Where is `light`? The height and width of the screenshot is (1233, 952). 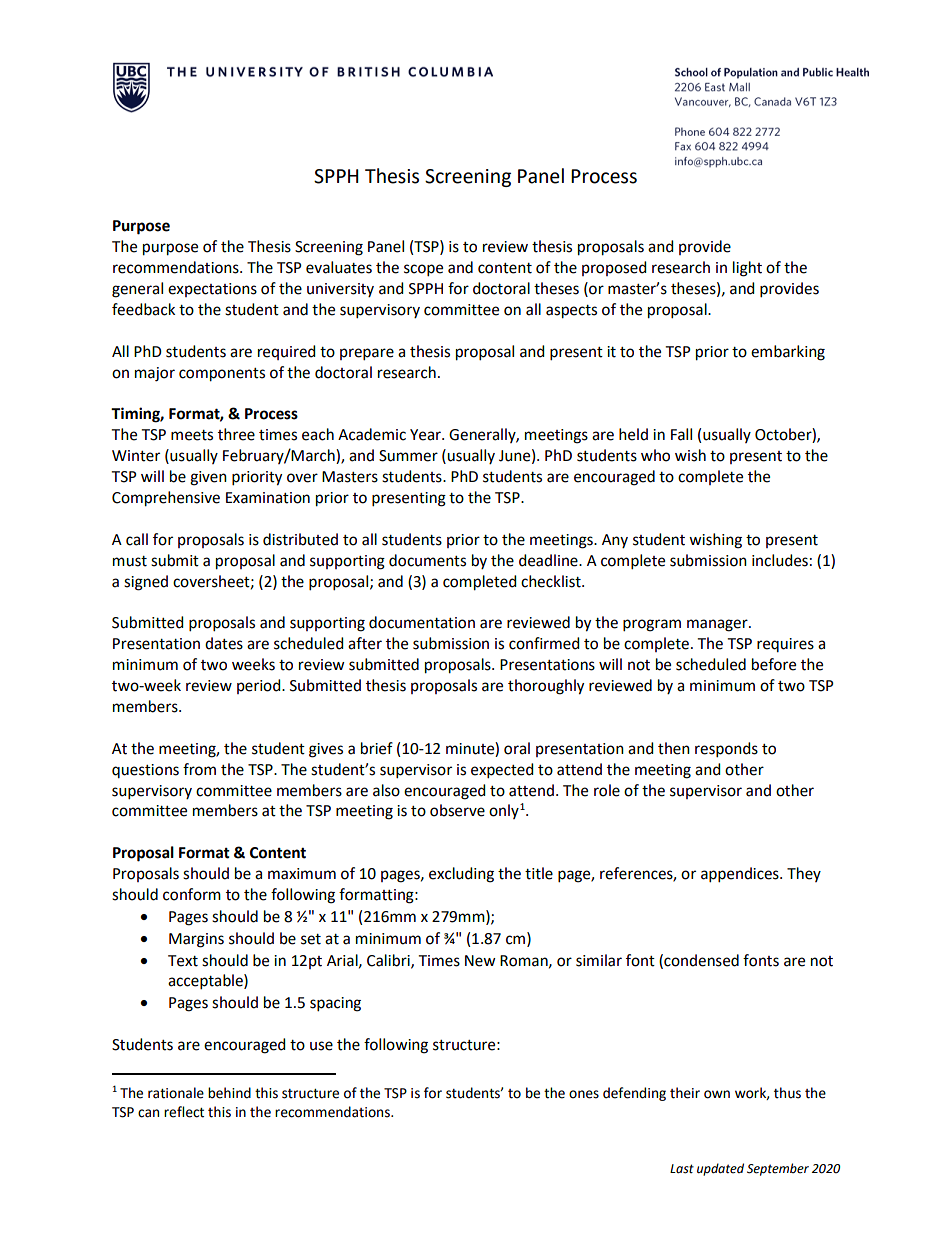 light is located at coordinates (747, 269).
